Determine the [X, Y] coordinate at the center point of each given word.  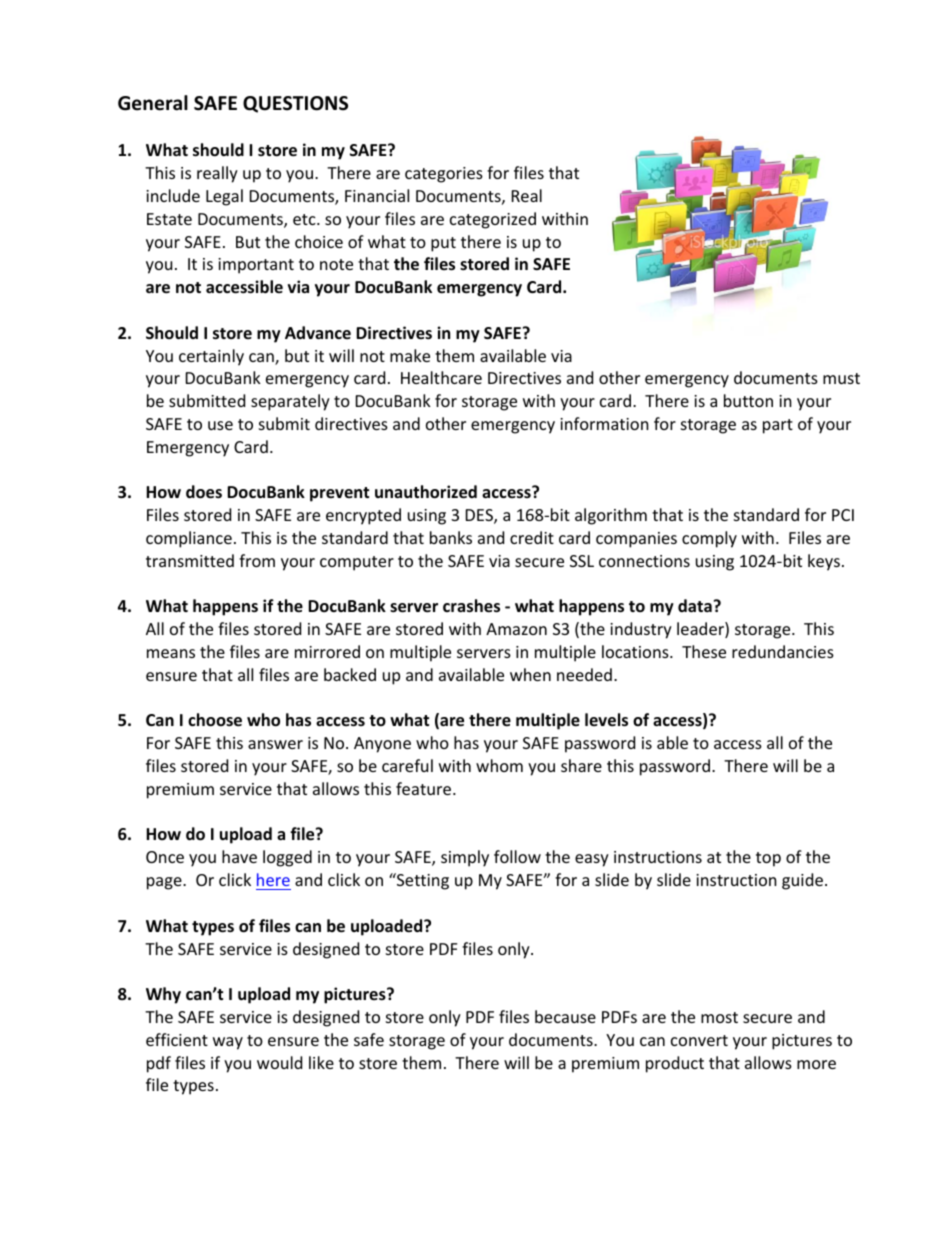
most [719, 1017]
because [565, 1016]
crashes [471, 606]
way [228, 1043]
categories [444, 175]
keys [824, 562]
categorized [493, 220]
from [257, 560]
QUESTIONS [295, 104]
